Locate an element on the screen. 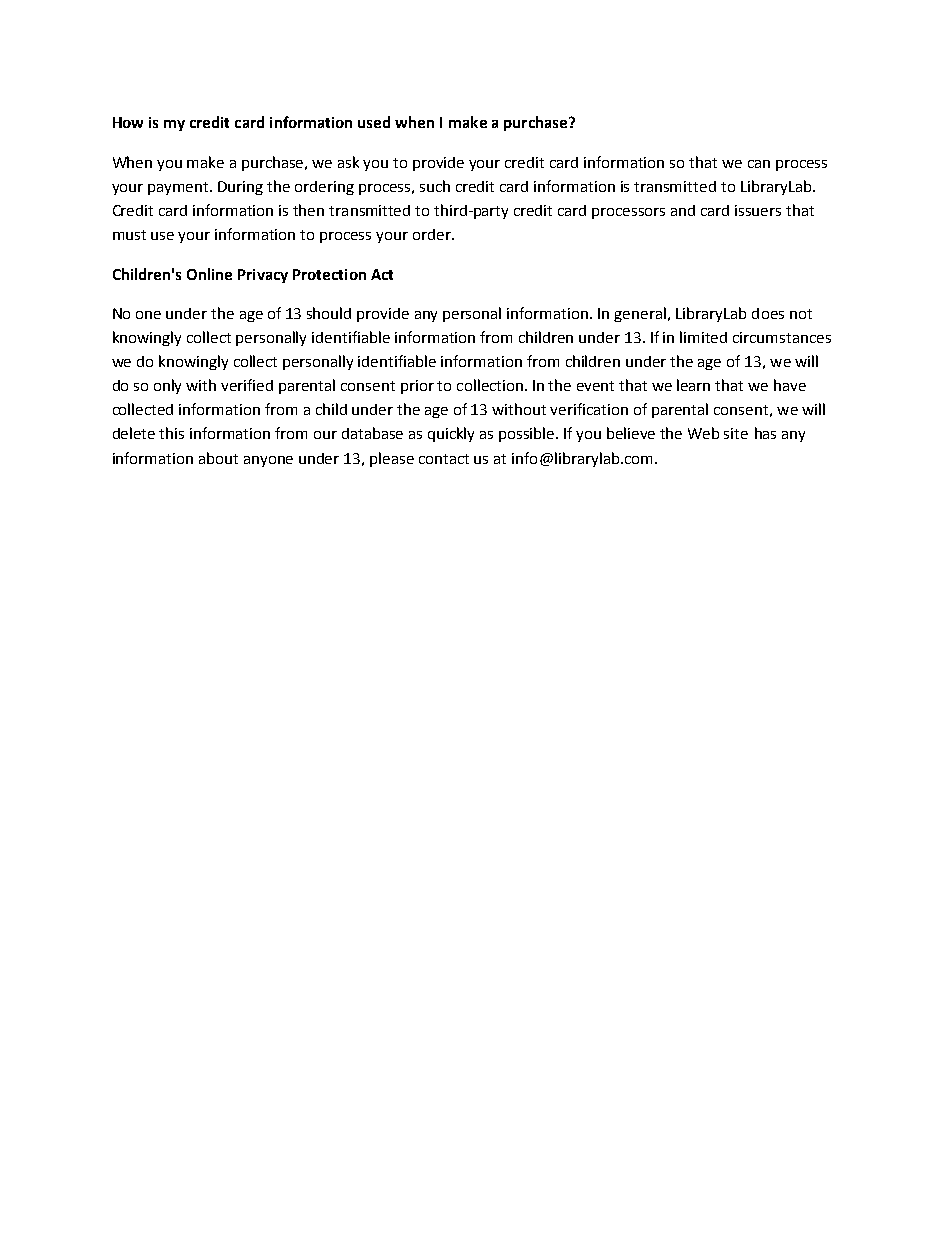 This screenshot has width=952, height=1233. does is located at coordinates (768, 313).
